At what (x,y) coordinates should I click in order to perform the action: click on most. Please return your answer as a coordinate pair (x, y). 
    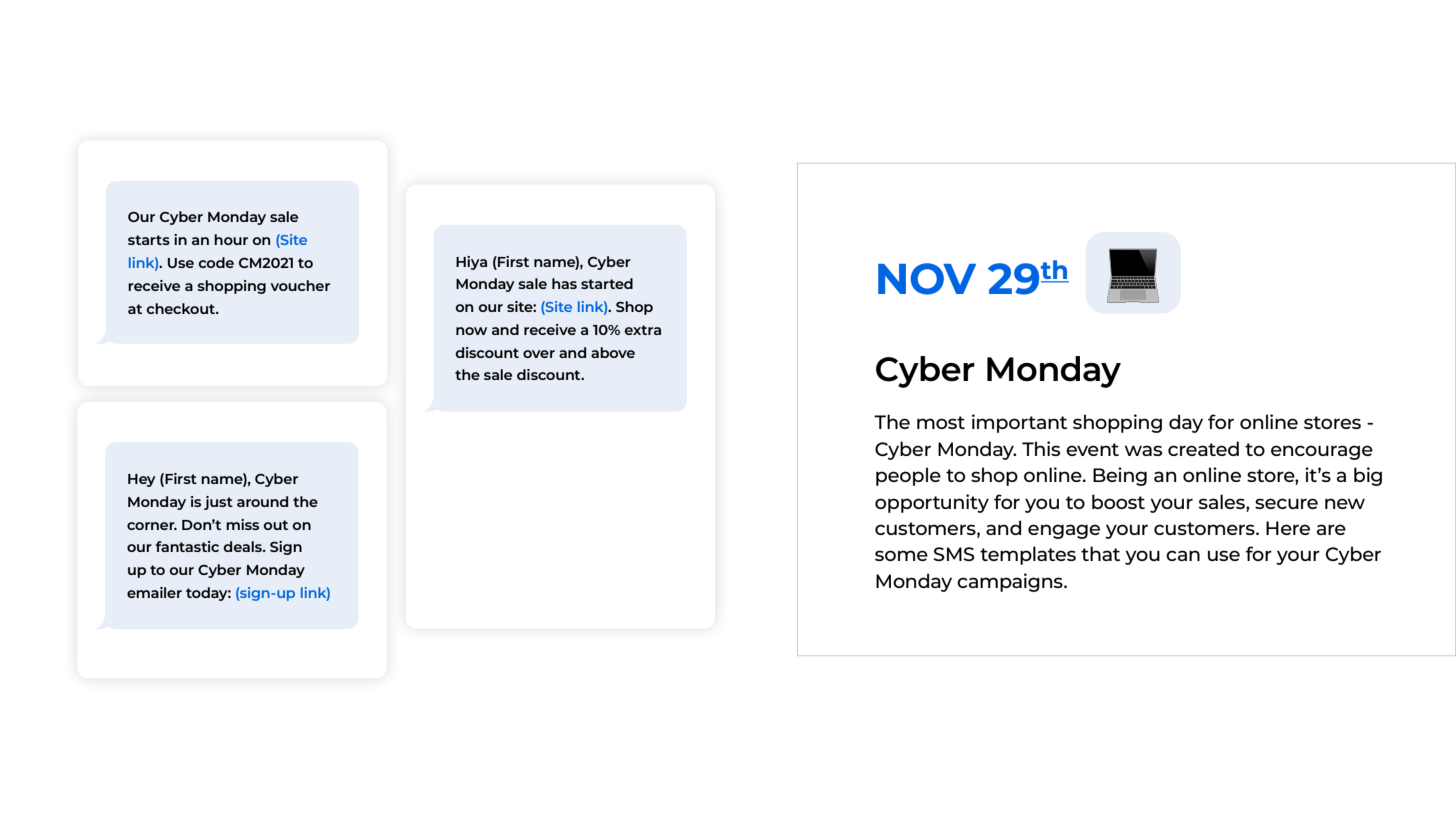
    Looking at the image, I should click on (941, 422).
